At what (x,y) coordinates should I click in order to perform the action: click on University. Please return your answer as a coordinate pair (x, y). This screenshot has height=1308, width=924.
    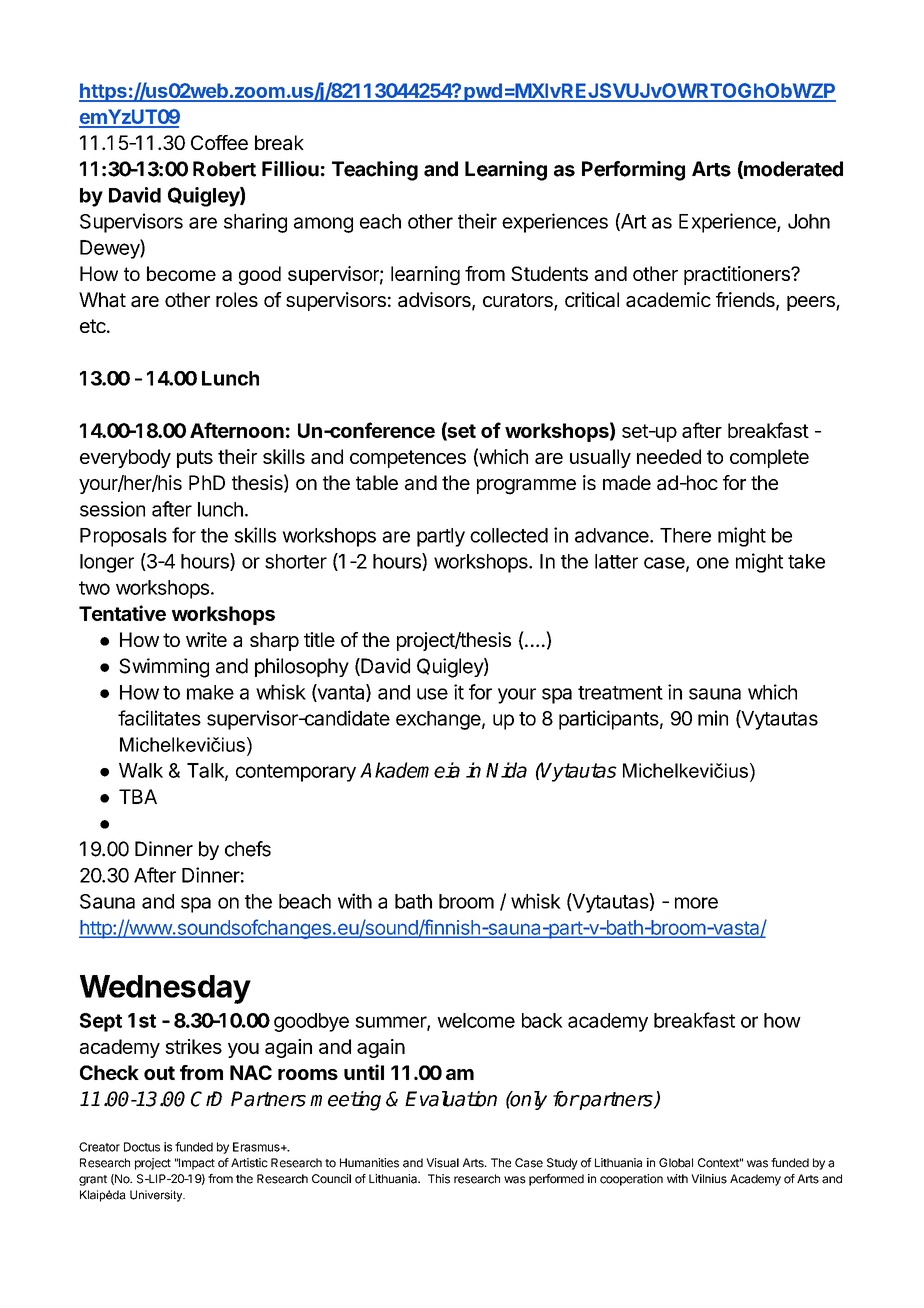
    Looking at the image, I should click on (157, 1196).
